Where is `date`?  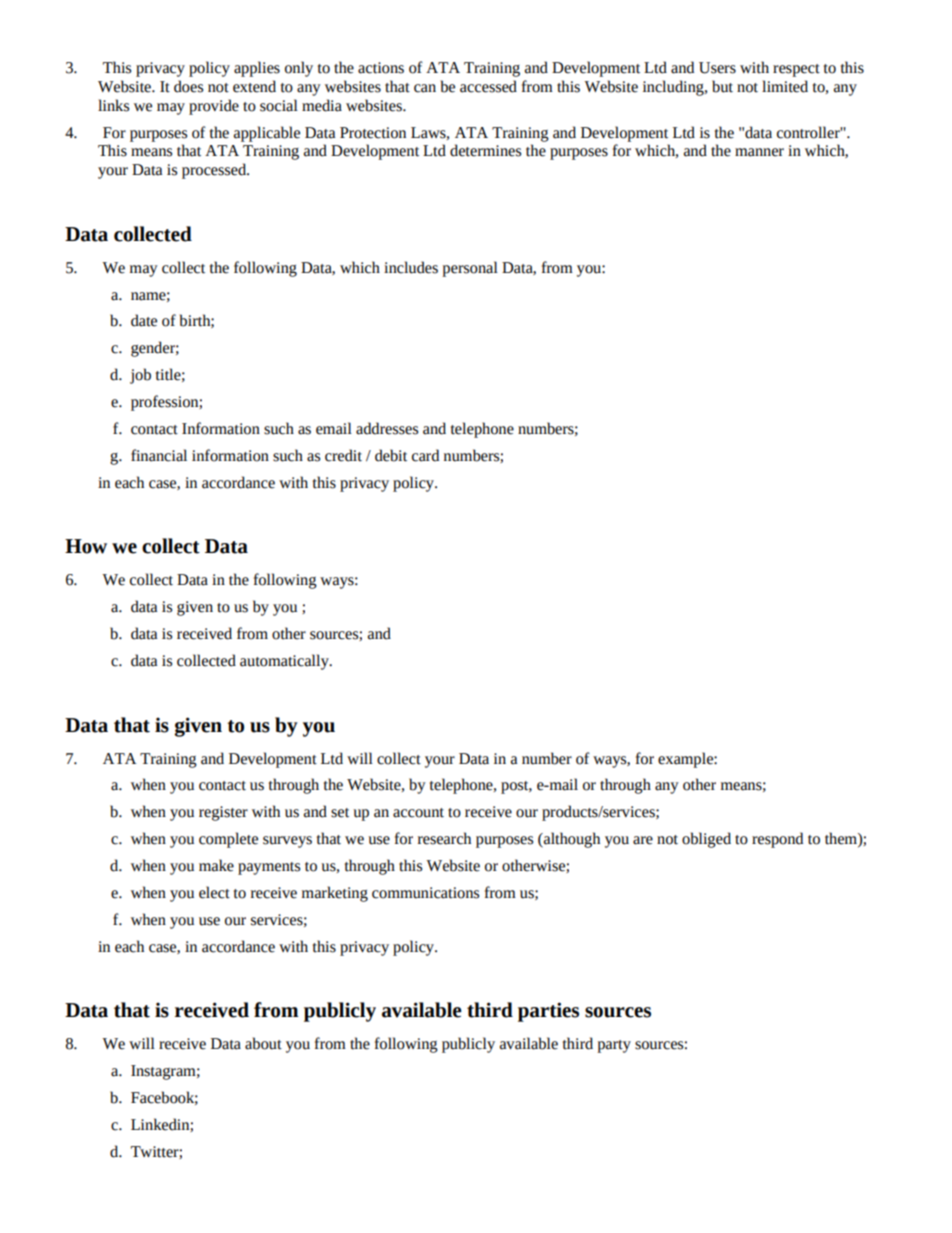 date is located at coordinates (144, 320).
